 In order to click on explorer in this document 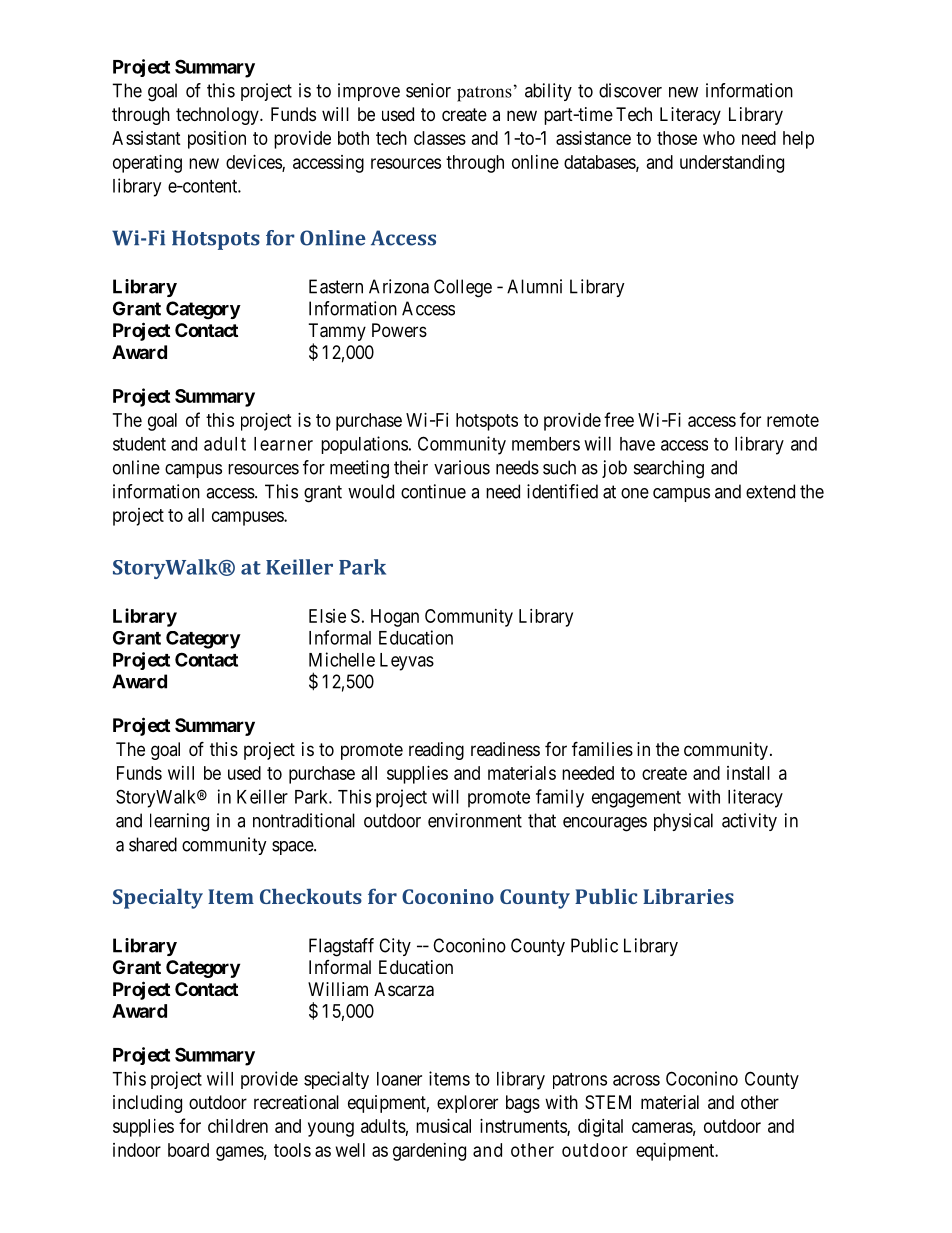, I will do `click(467, 1104)`.
